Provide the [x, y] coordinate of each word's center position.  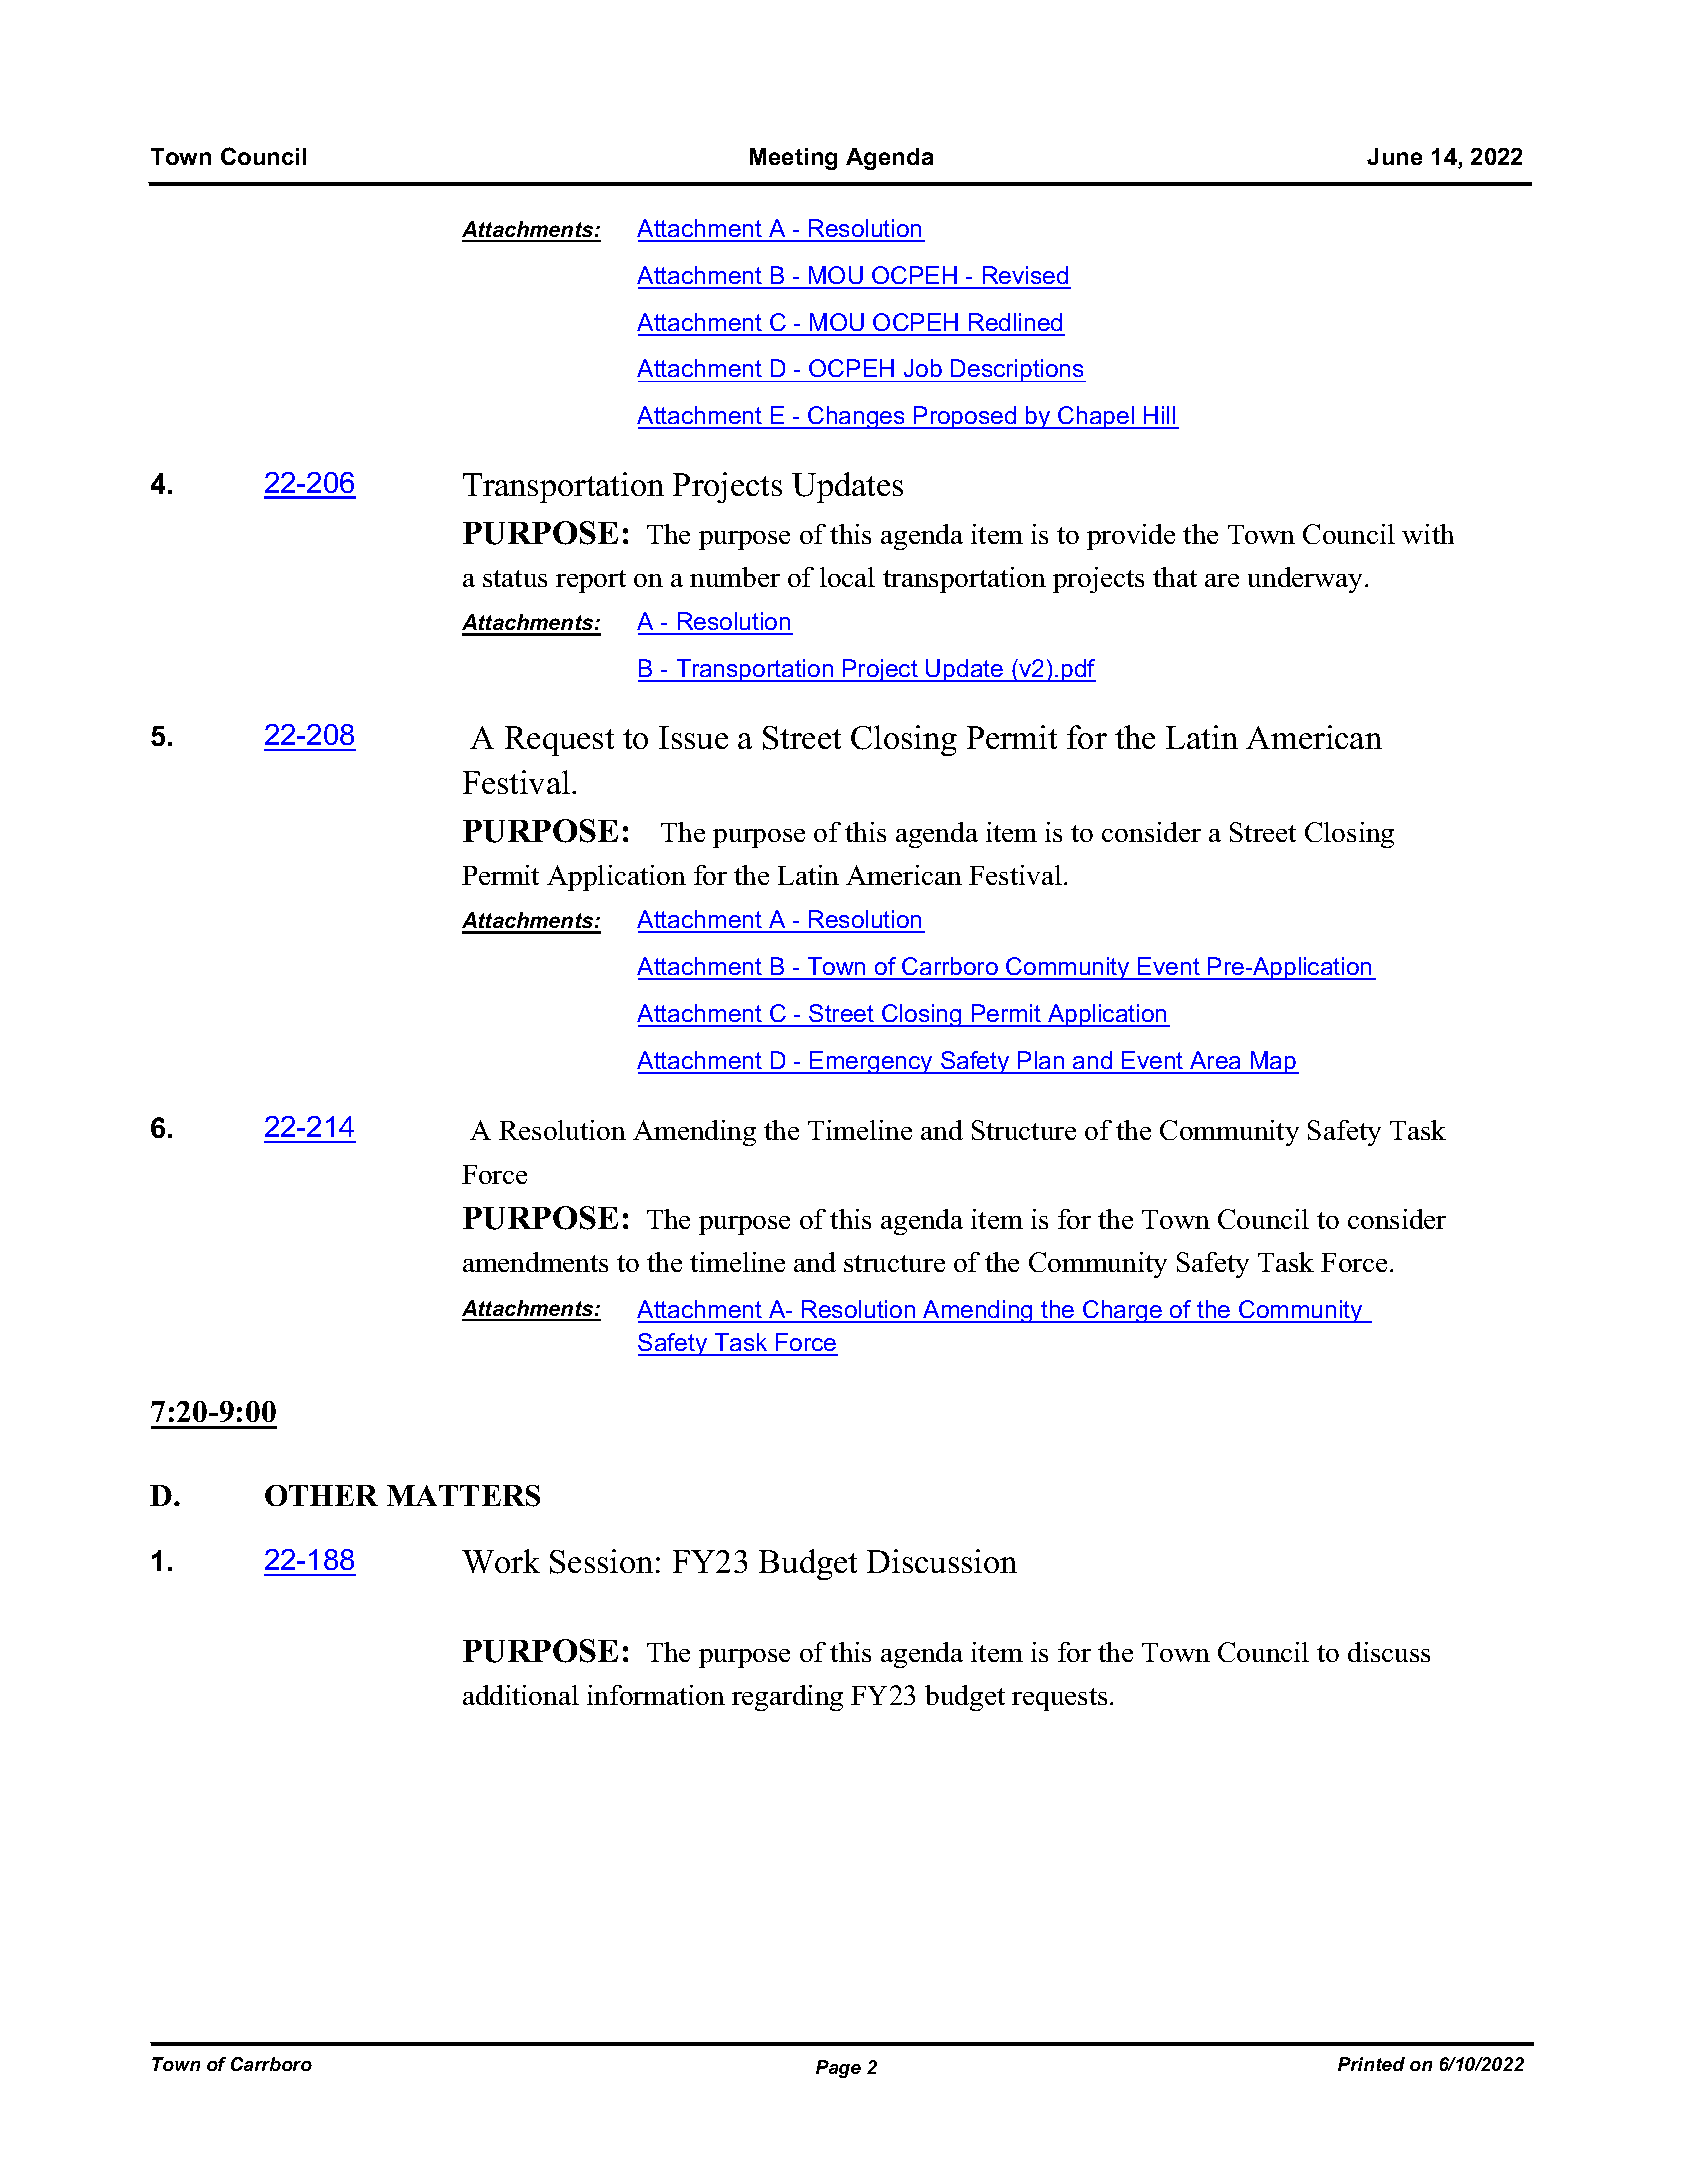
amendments [535, 1262]
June [1394, 156]
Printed [1371, 2064]
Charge [1122, 1311]
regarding [787, 1698]
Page [838, 2069]
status [515, 578]
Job [923, 368]
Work [501, 1561]
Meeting [793, 159]
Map [1274, 1062]
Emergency [871, 1062]
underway [1305, 580]
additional [521, 1695]
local [847, 577]
